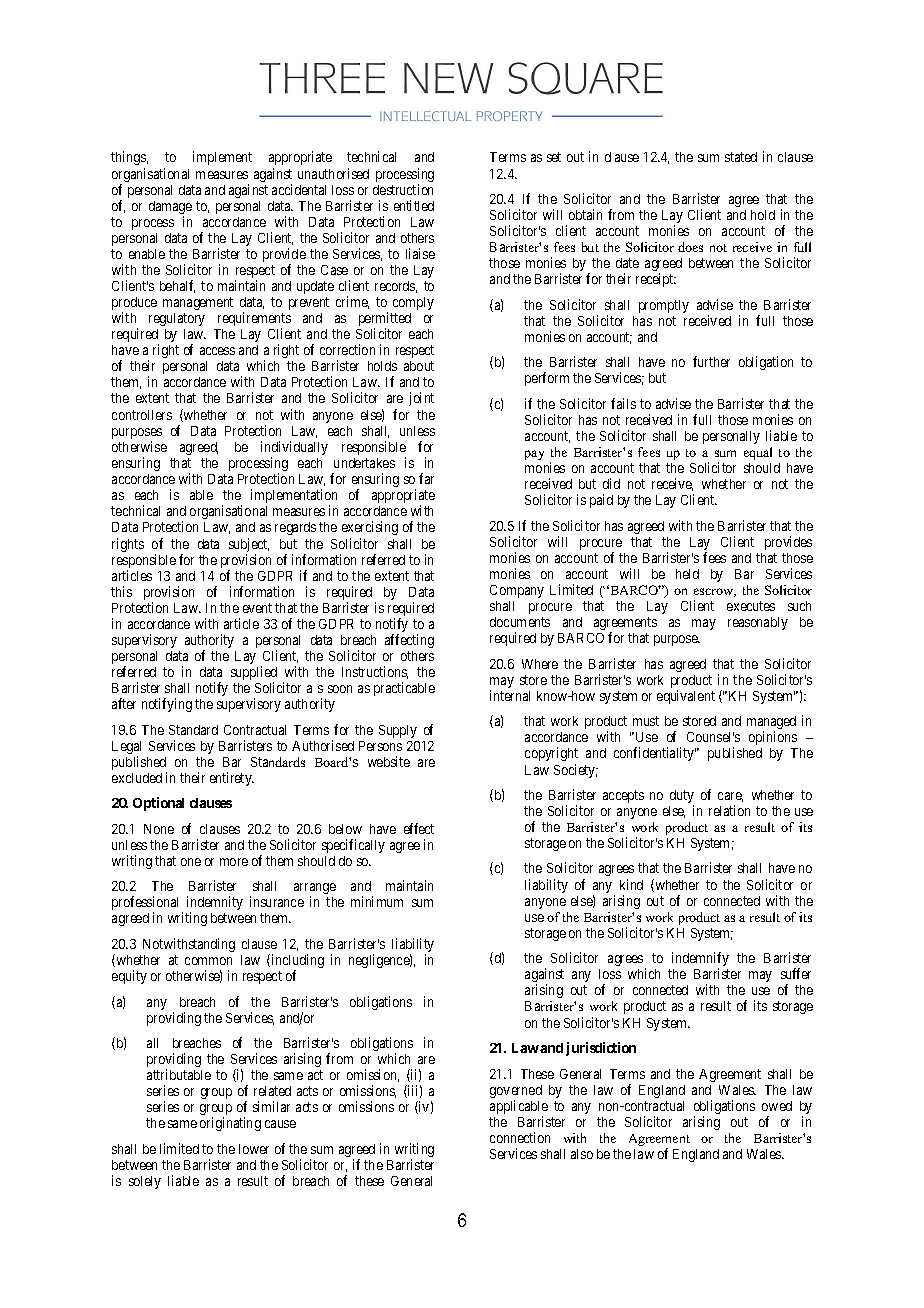 This document has height=1308, width=924. What do you see at coordinates (426, 478) in the document?
I see `far` at bounding box center [426, 478].
